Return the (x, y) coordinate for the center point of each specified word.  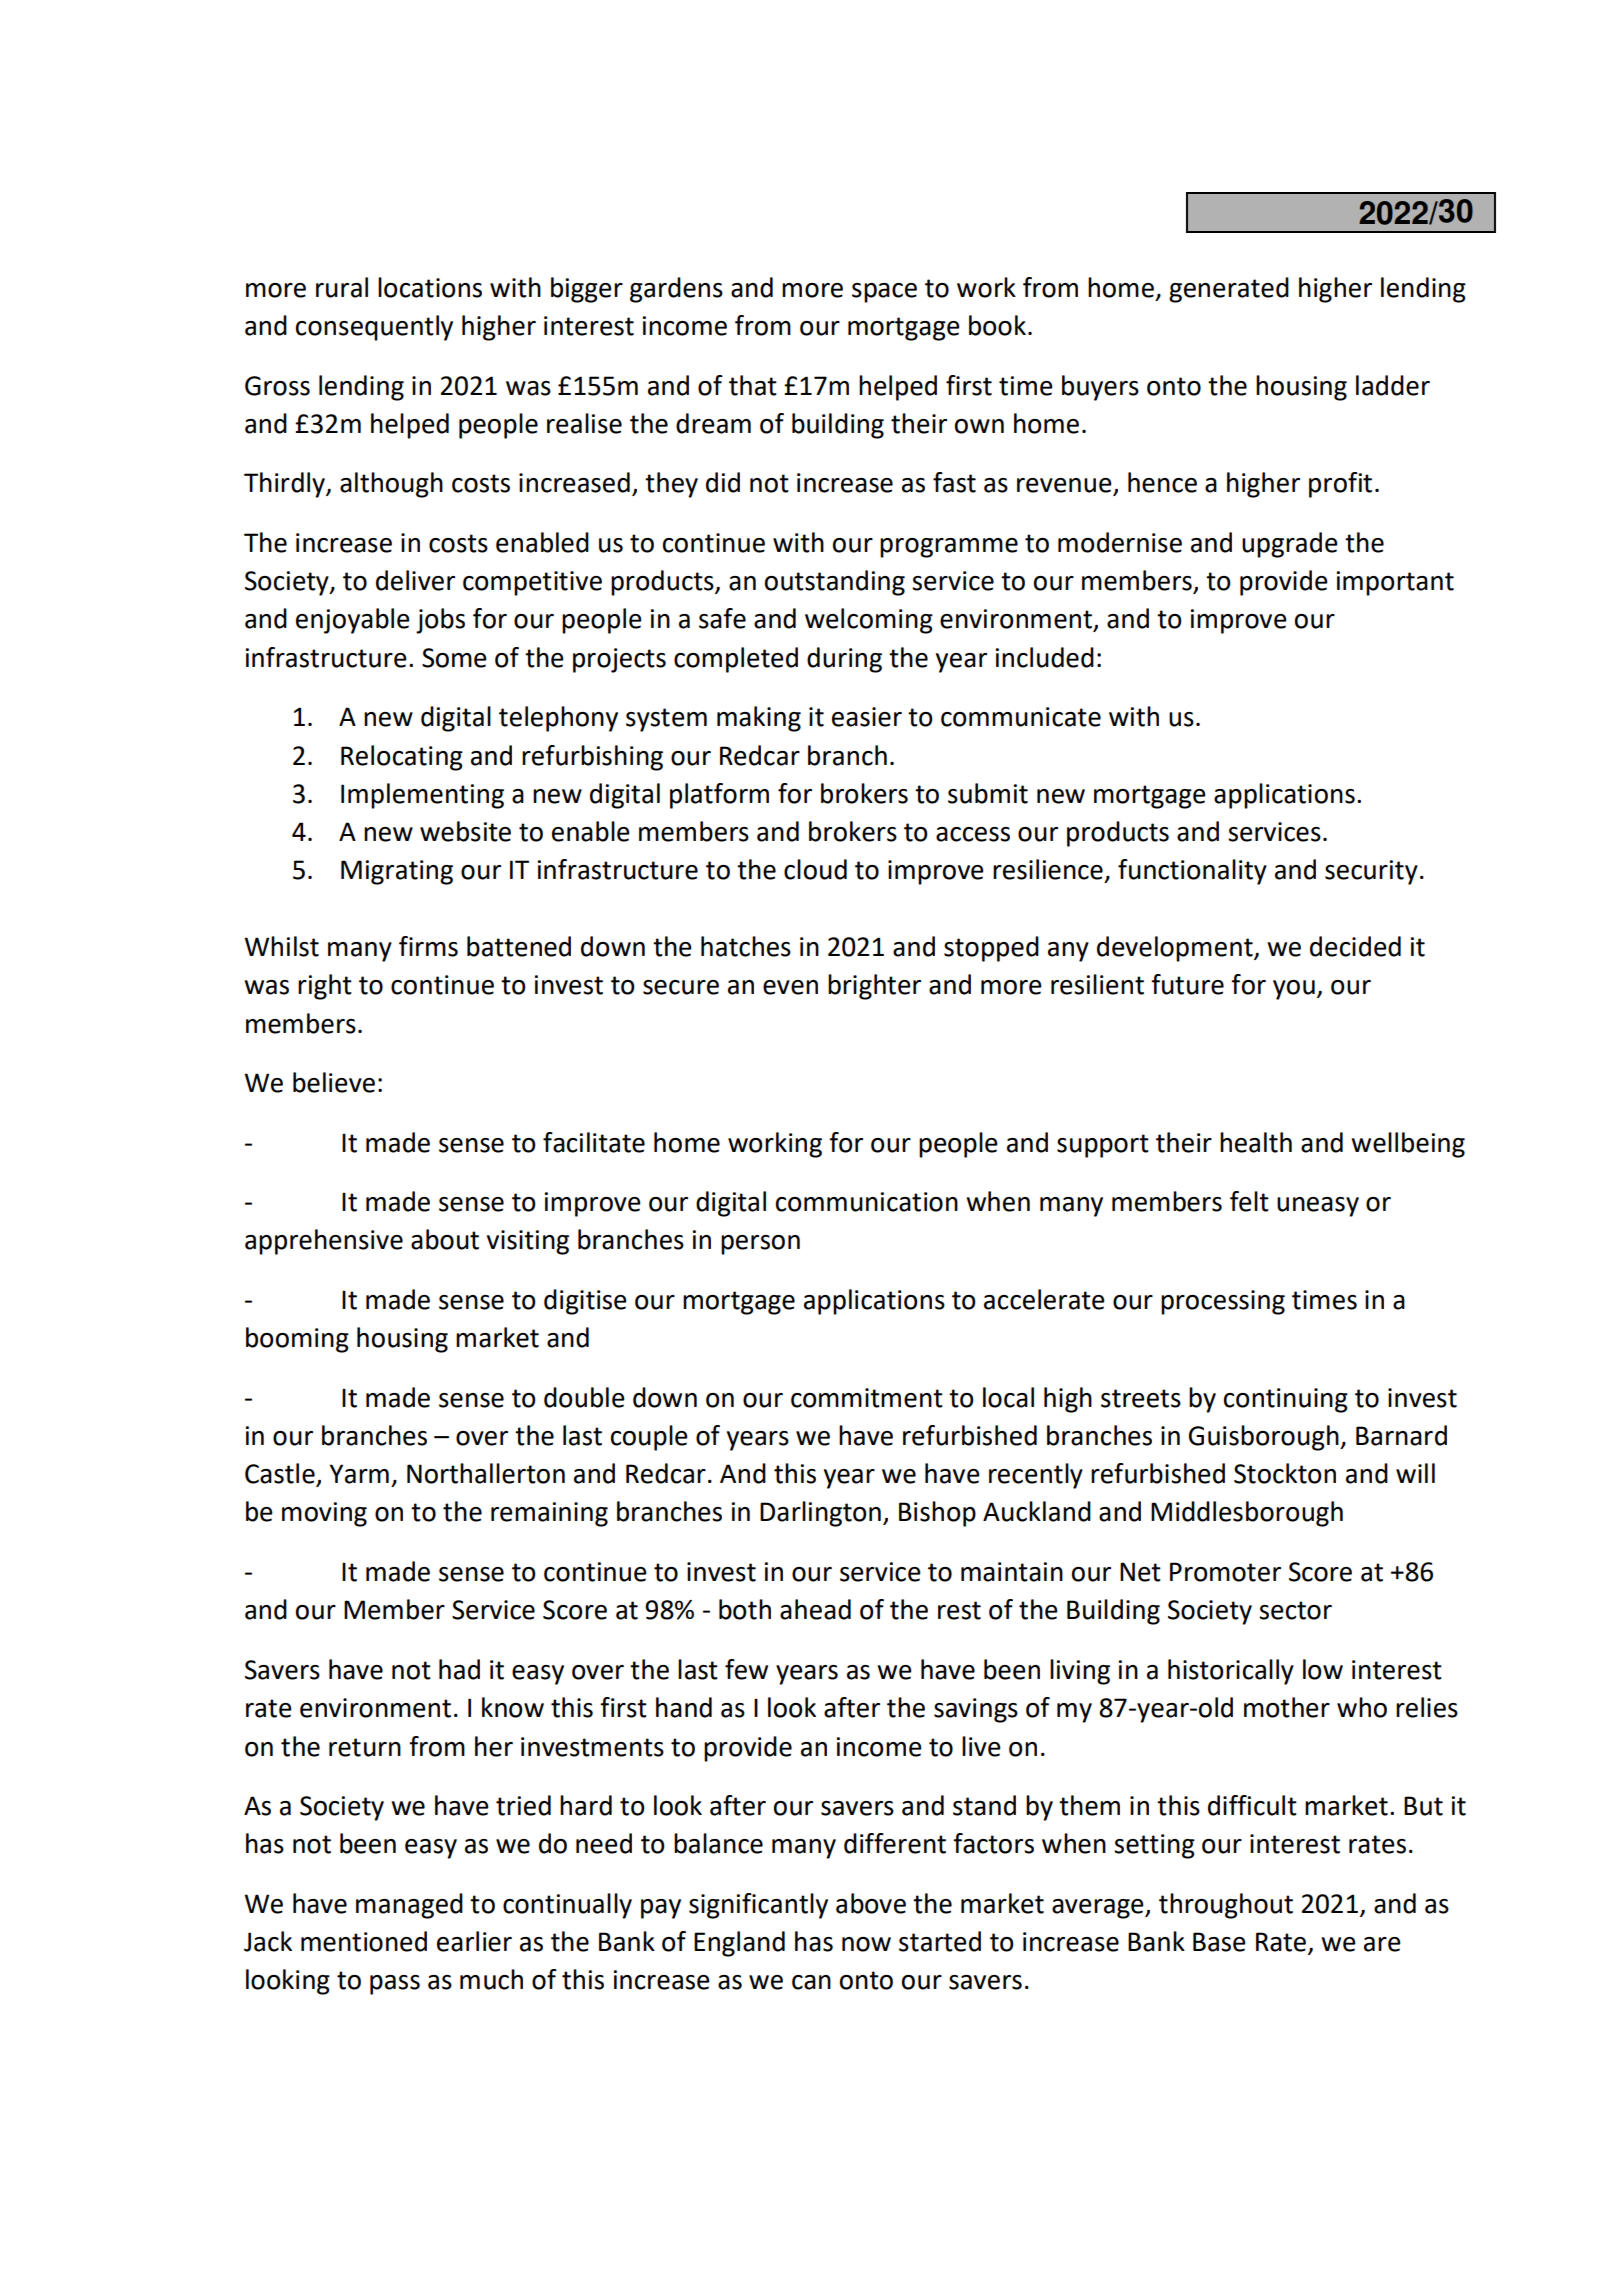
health (1256, 1142)
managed (409, 1906)
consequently (374, 328)
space (884, 293)
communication (867, 1202)
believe (334, 1082)
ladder (1393, 385)
